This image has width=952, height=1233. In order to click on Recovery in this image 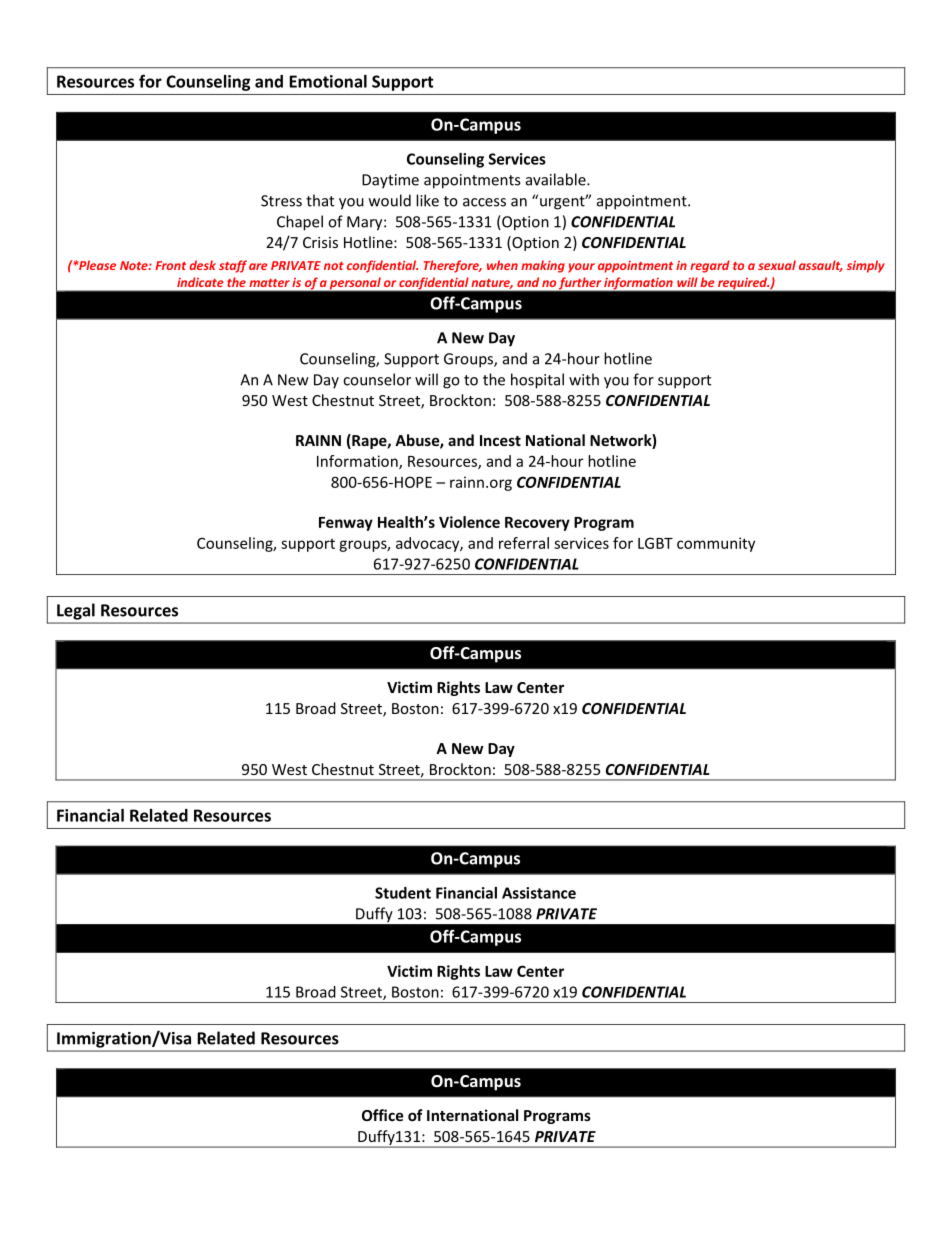, I will do `click(537, 524)`.
